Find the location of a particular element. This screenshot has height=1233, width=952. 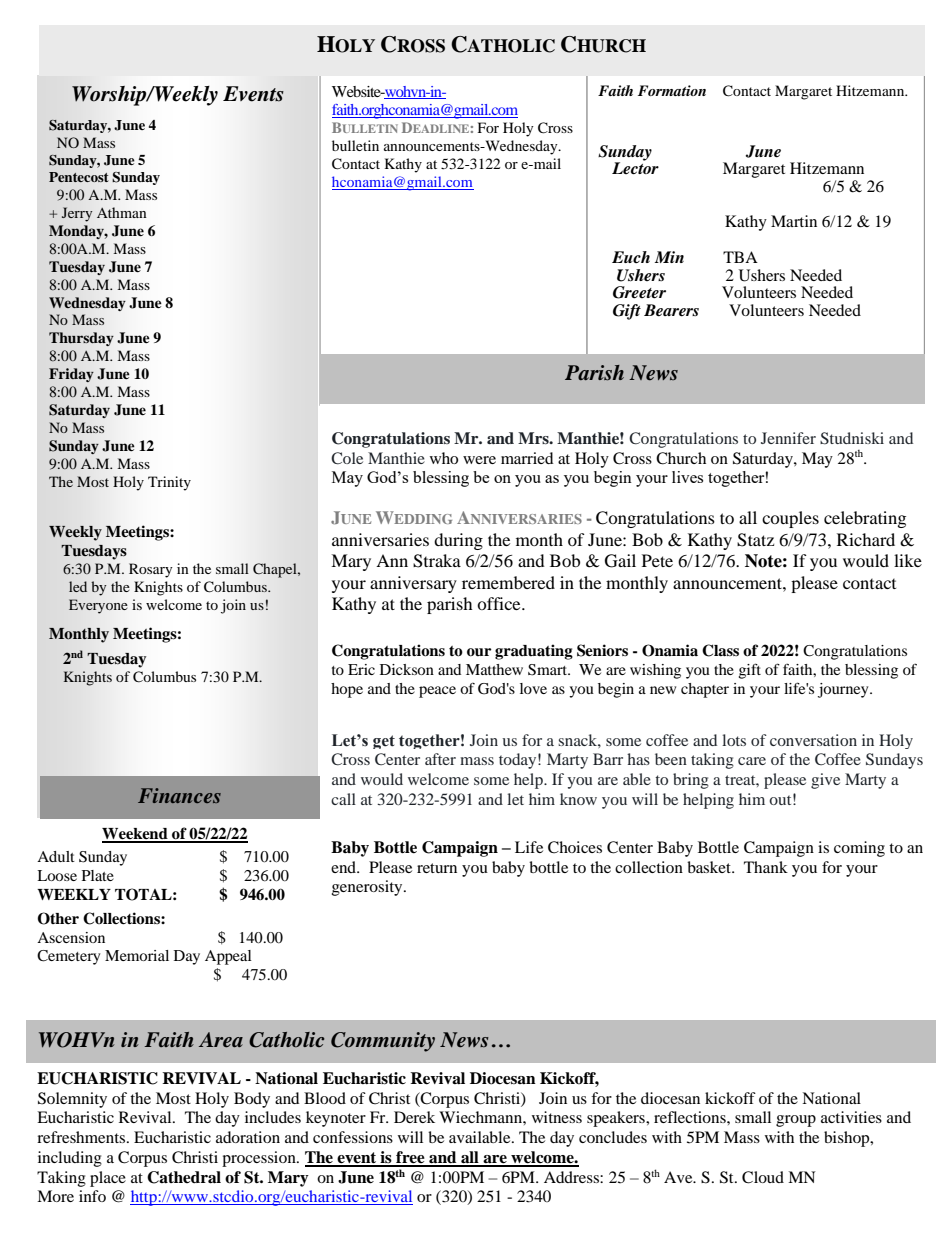

were is located at coordinates (479, 460).
